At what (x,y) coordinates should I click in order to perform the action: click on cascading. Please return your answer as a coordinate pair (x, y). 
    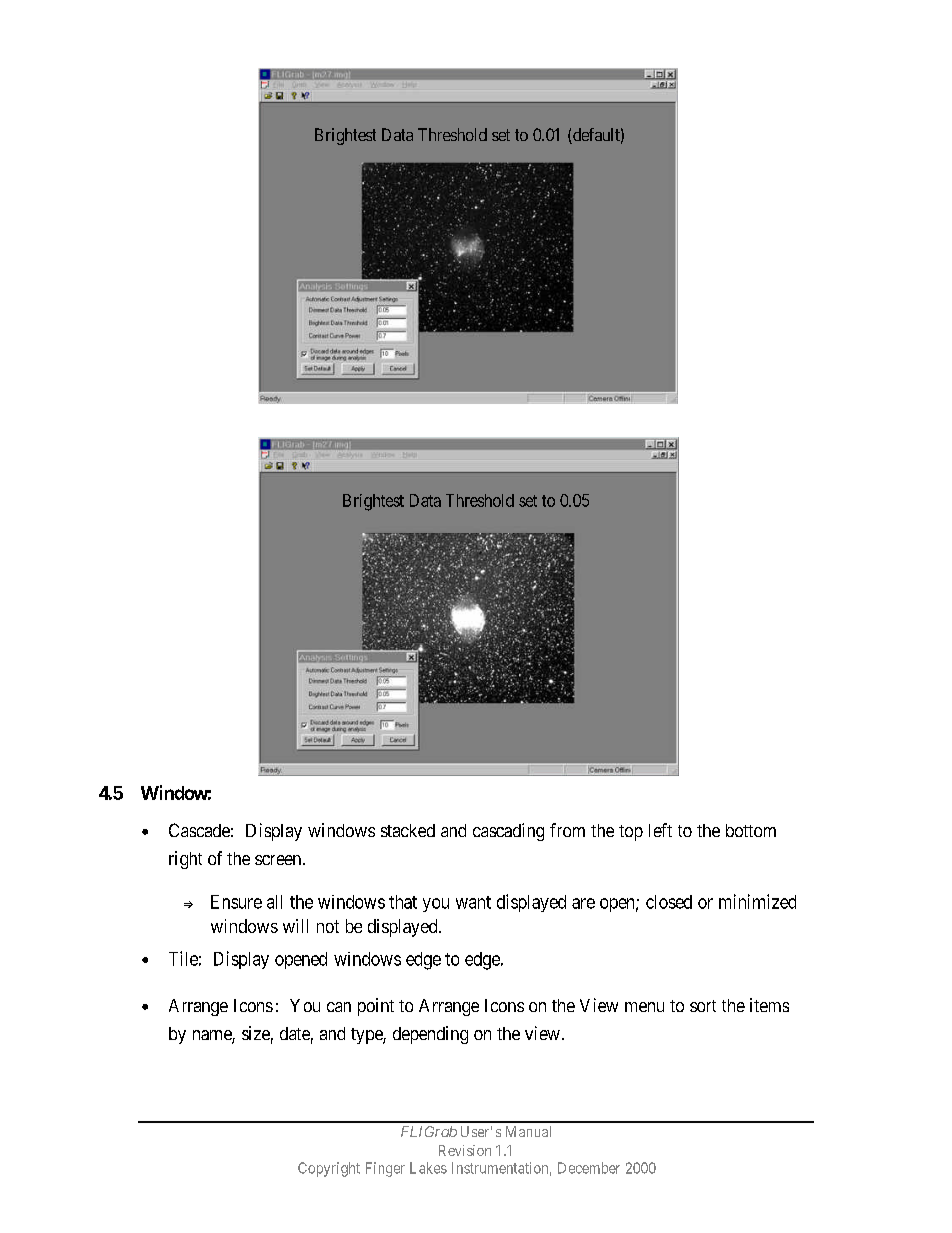
    Looking at the image, I should click on (508, 832).
